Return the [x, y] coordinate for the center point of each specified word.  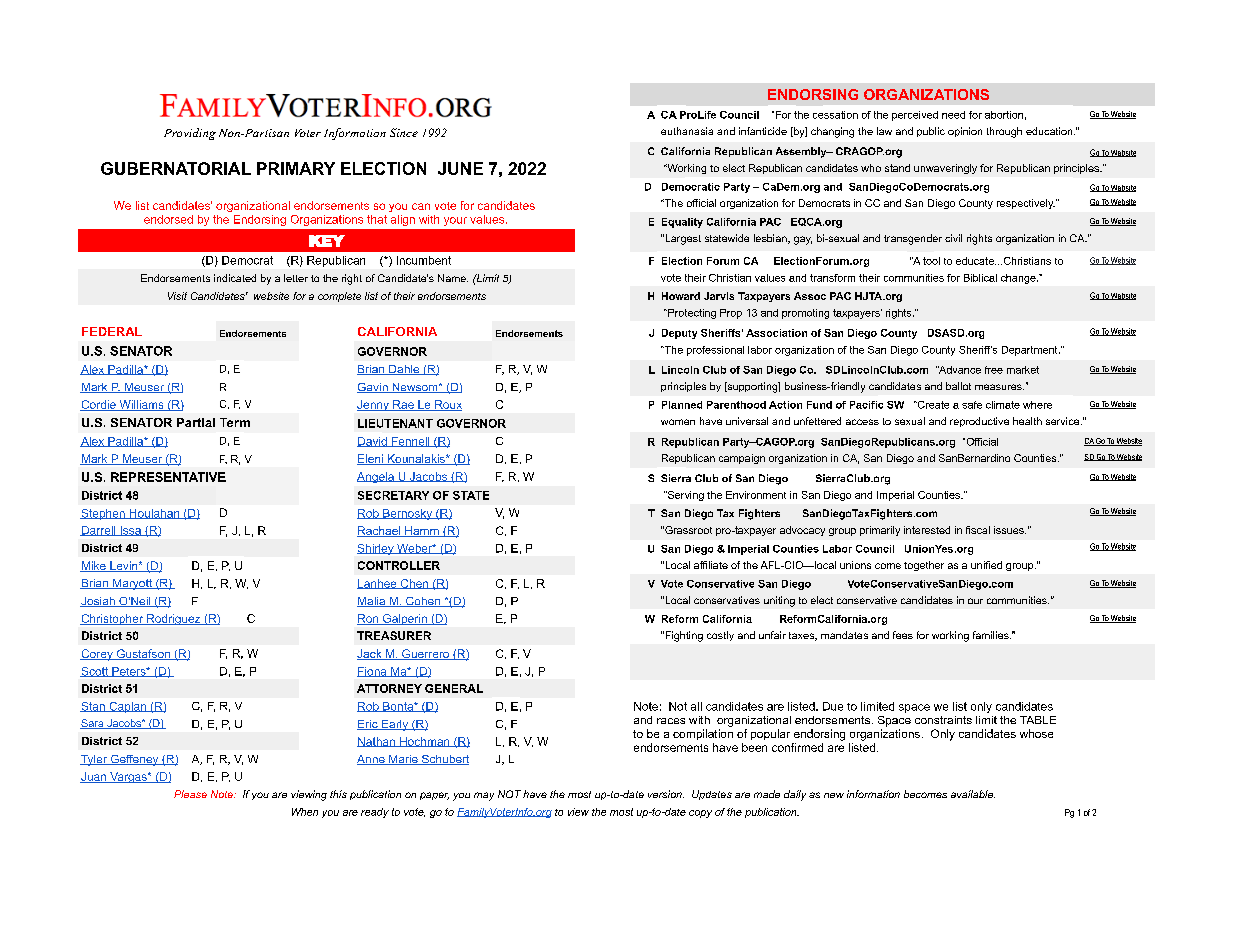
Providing [190, 134]
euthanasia [687, 131]
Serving [685, 496]
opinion [965, 132]
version [666, 794]
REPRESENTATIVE [168, 477]
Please [190, 794]
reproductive [979, 422]
